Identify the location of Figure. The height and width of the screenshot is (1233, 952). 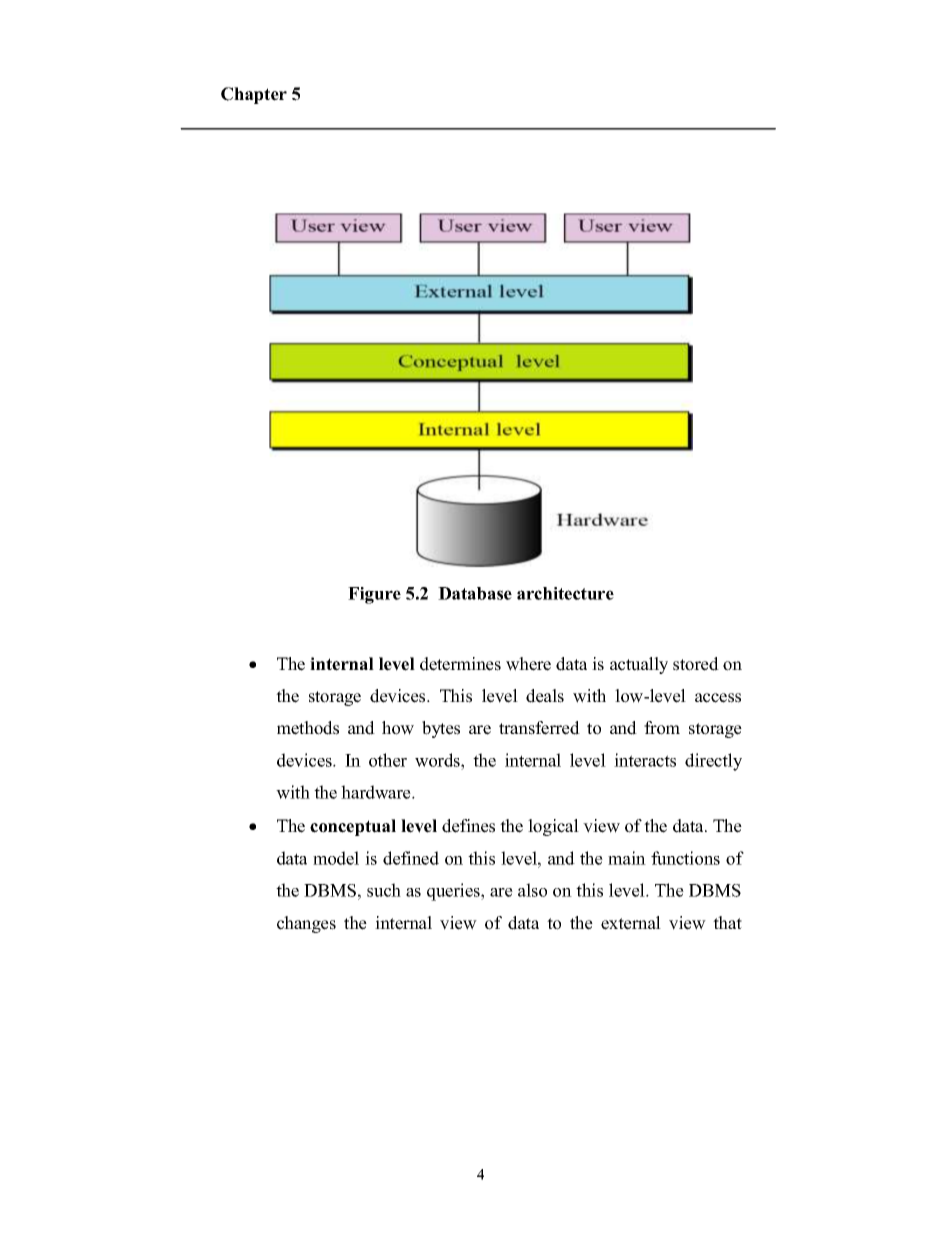
(374, 595).
